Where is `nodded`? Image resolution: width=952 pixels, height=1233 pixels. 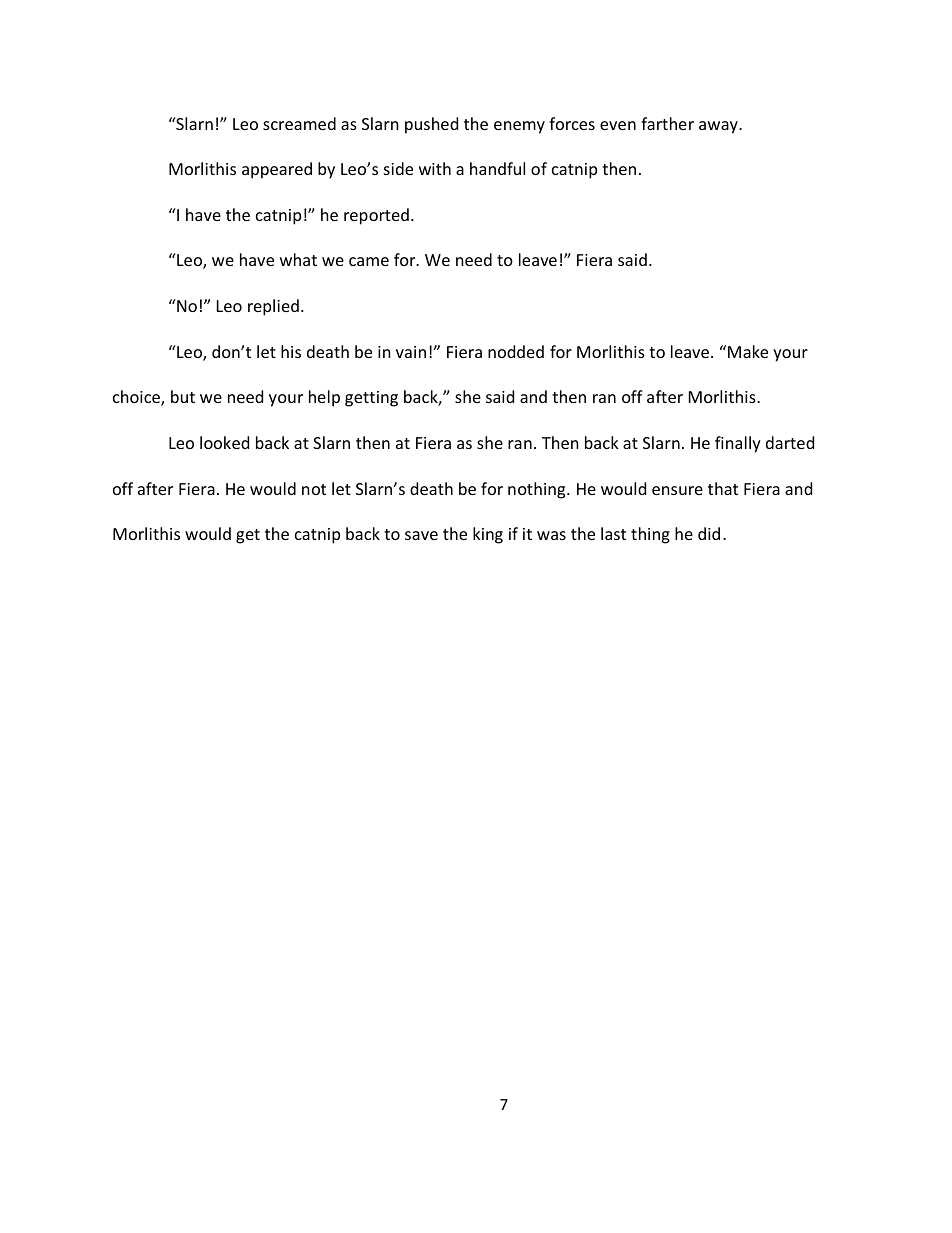 nodded is located at coordinates (516, 351).
